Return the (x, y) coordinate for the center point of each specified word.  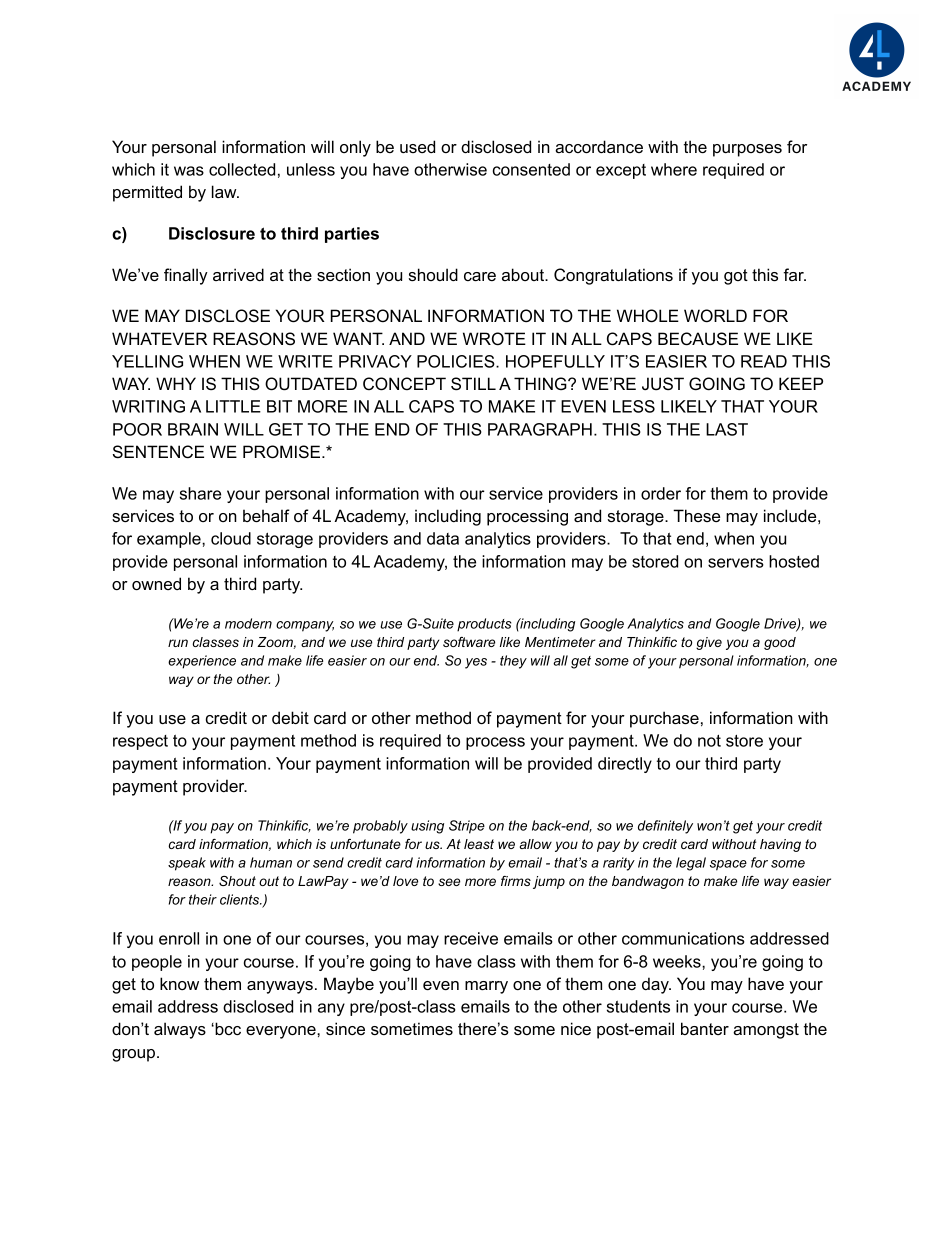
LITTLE (233, 406)
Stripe (467, 827)
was (189, 171)
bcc (227, 1028)
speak (187, 864)
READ (764, 361)
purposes (747, 150)
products (484, 625)
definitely (665, 827)
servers (736, 563)
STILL (473, 384)
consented (531, 169)
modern (248, 623)
